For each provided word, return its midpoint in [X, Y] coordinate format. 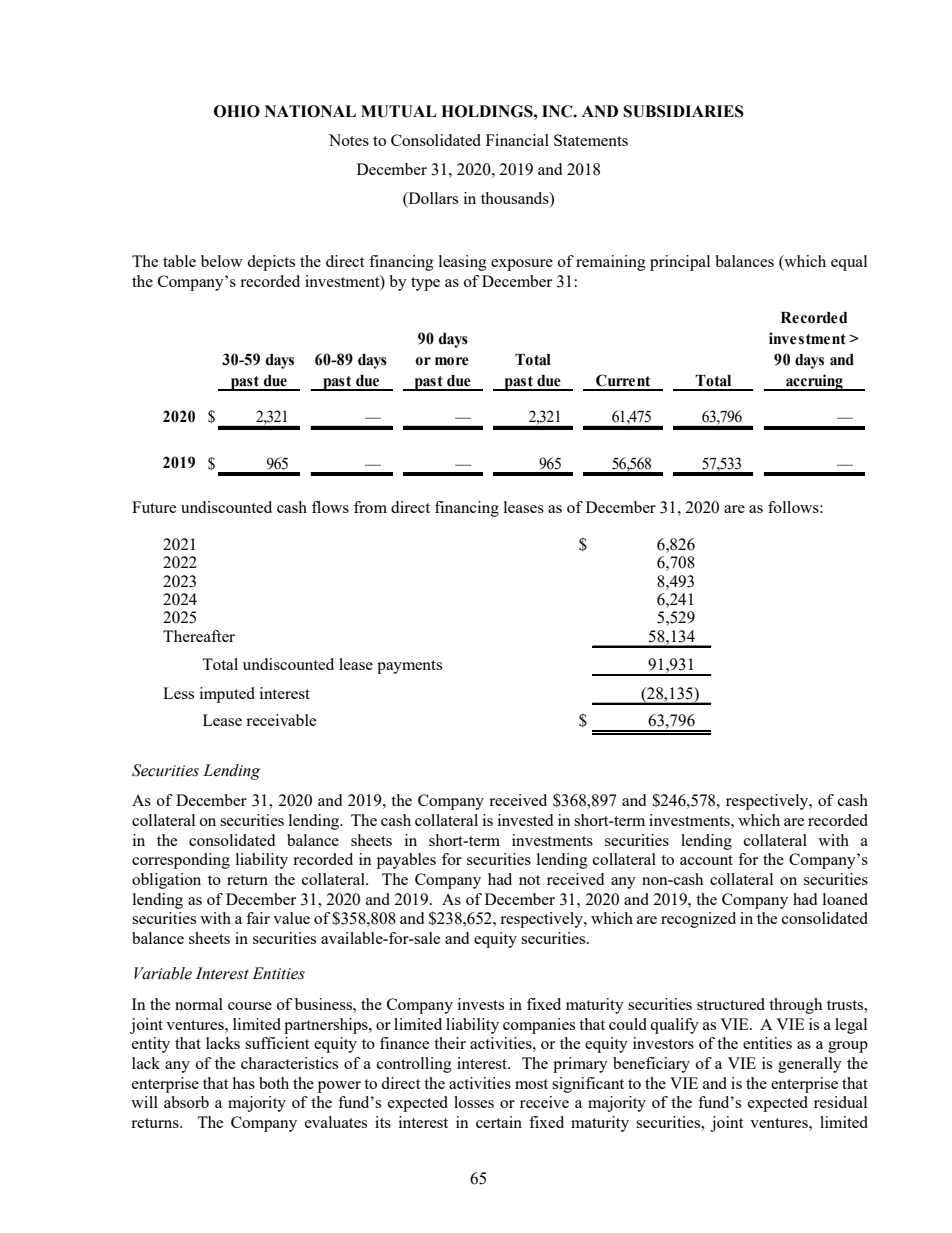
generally [810, 1065]
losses [474, 1102]
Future [154, 507]
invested [525, 820]
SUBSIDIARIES [683, 111]
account [706, 860]
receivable [281, 720]
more [452, 361]
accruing [814, 382]
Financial [517, 140]
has [243, 1083]
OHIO [237, 111]
